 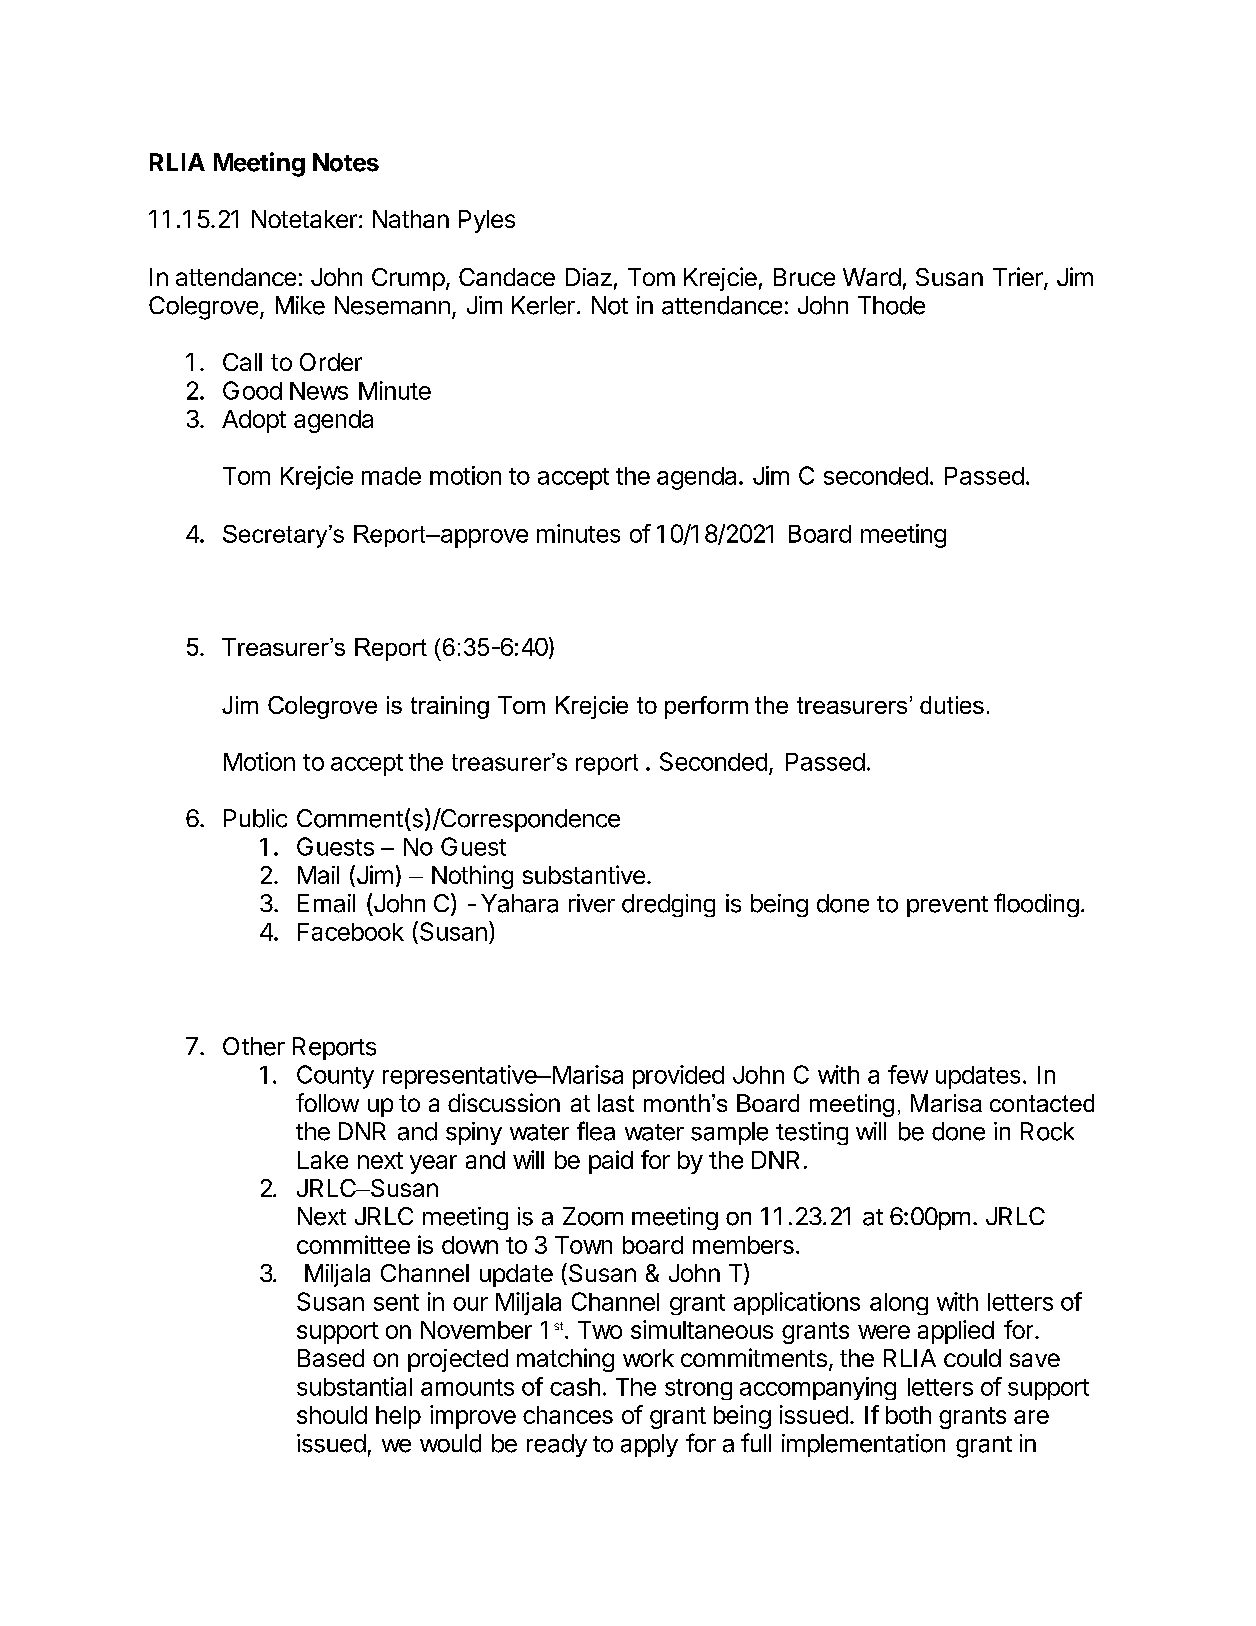 I want to click on duties, so click(x=952, y=705).
